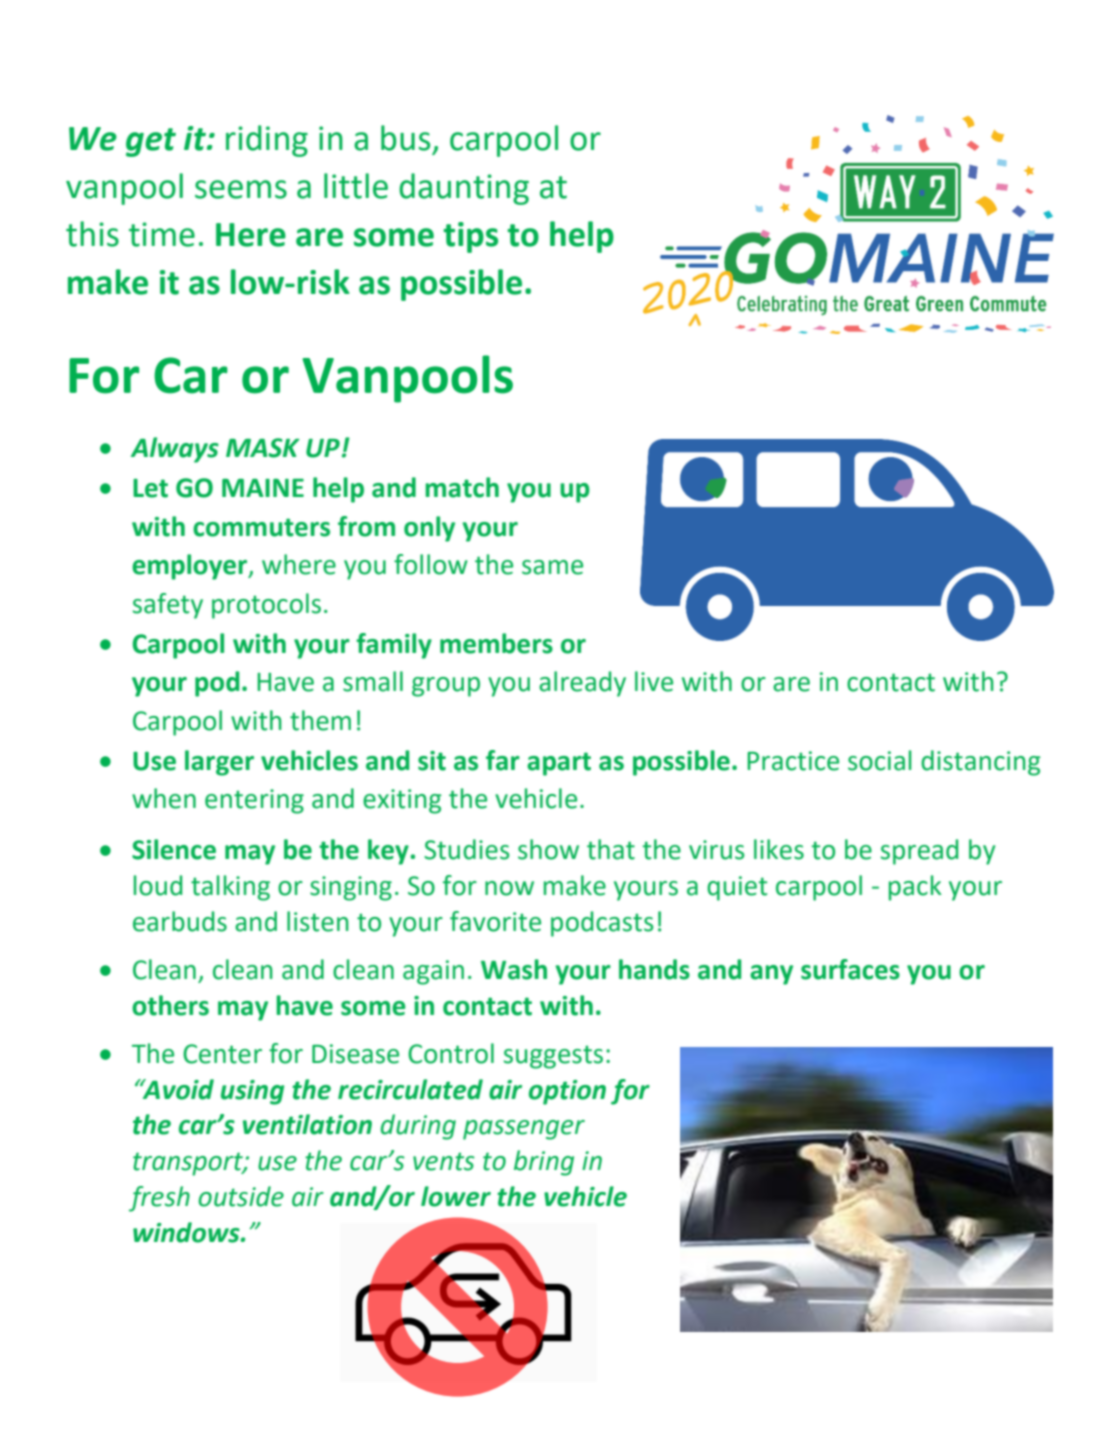  What do you see at coordinates (544, 1163) in the screenshot?
I see `bring` at bounding box center [544, 1163].
